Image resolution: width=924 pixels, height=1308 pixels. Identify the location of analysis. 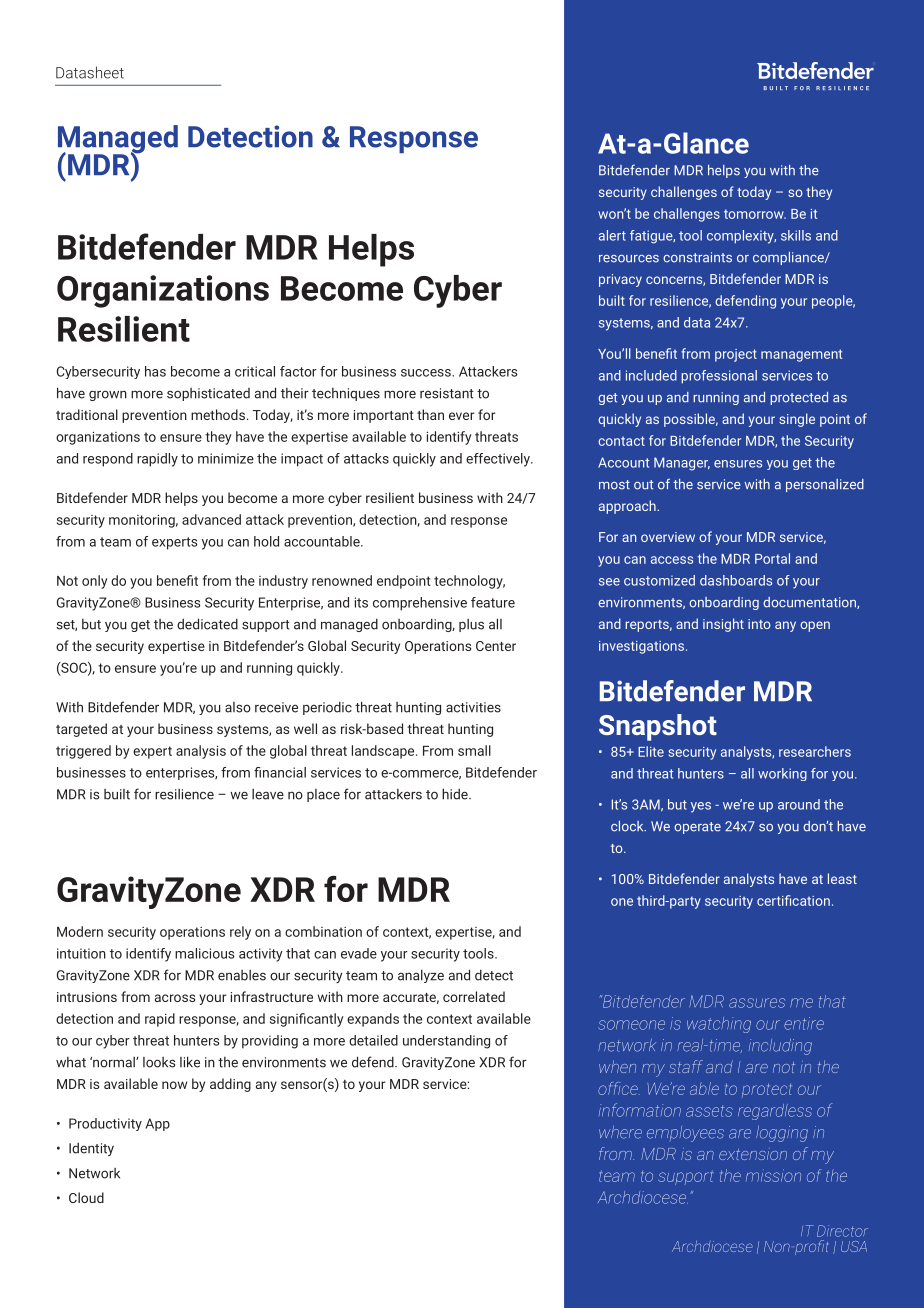
(201, 752).
